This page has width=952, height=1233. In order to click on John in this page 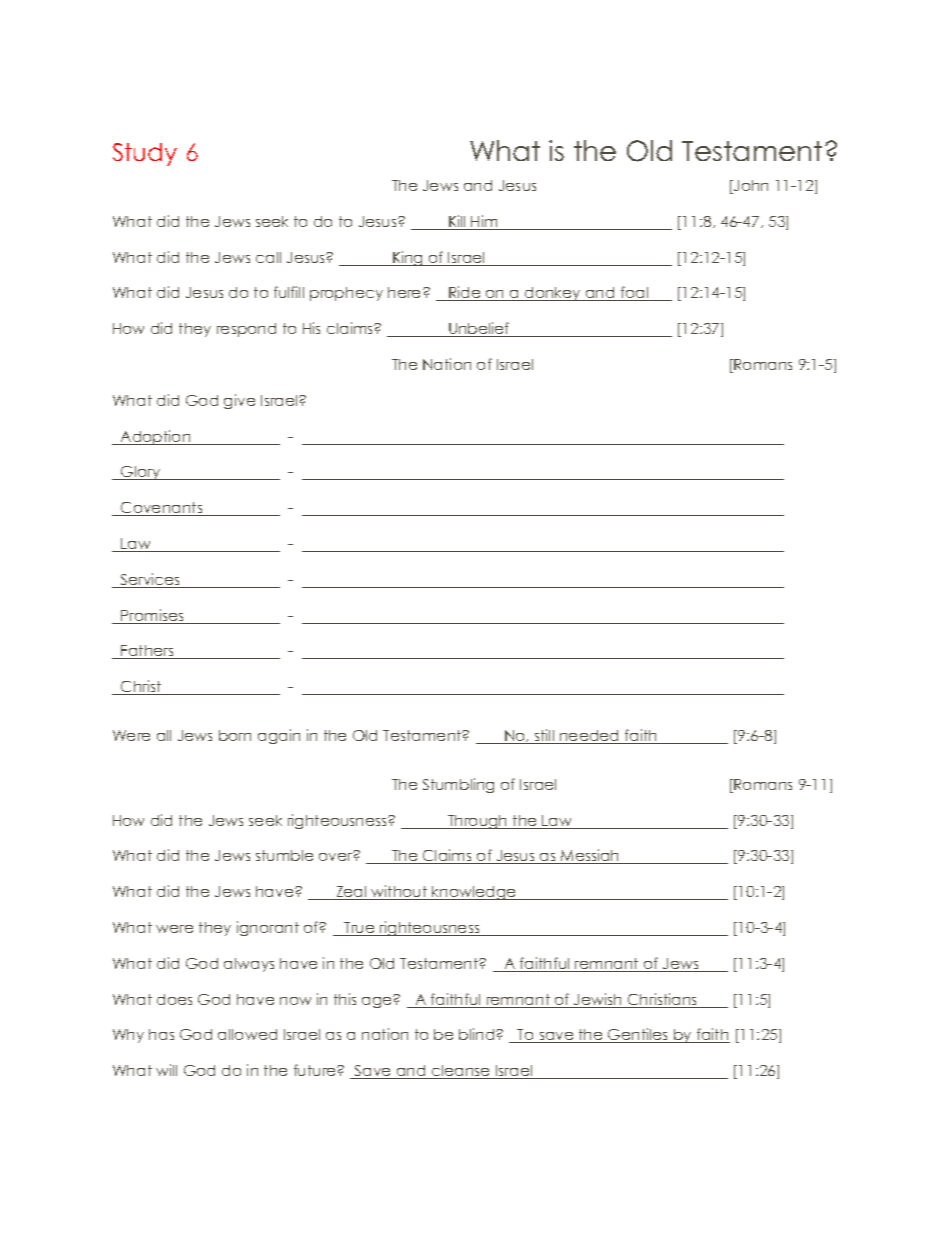, I will do `click(750, 187)`.
